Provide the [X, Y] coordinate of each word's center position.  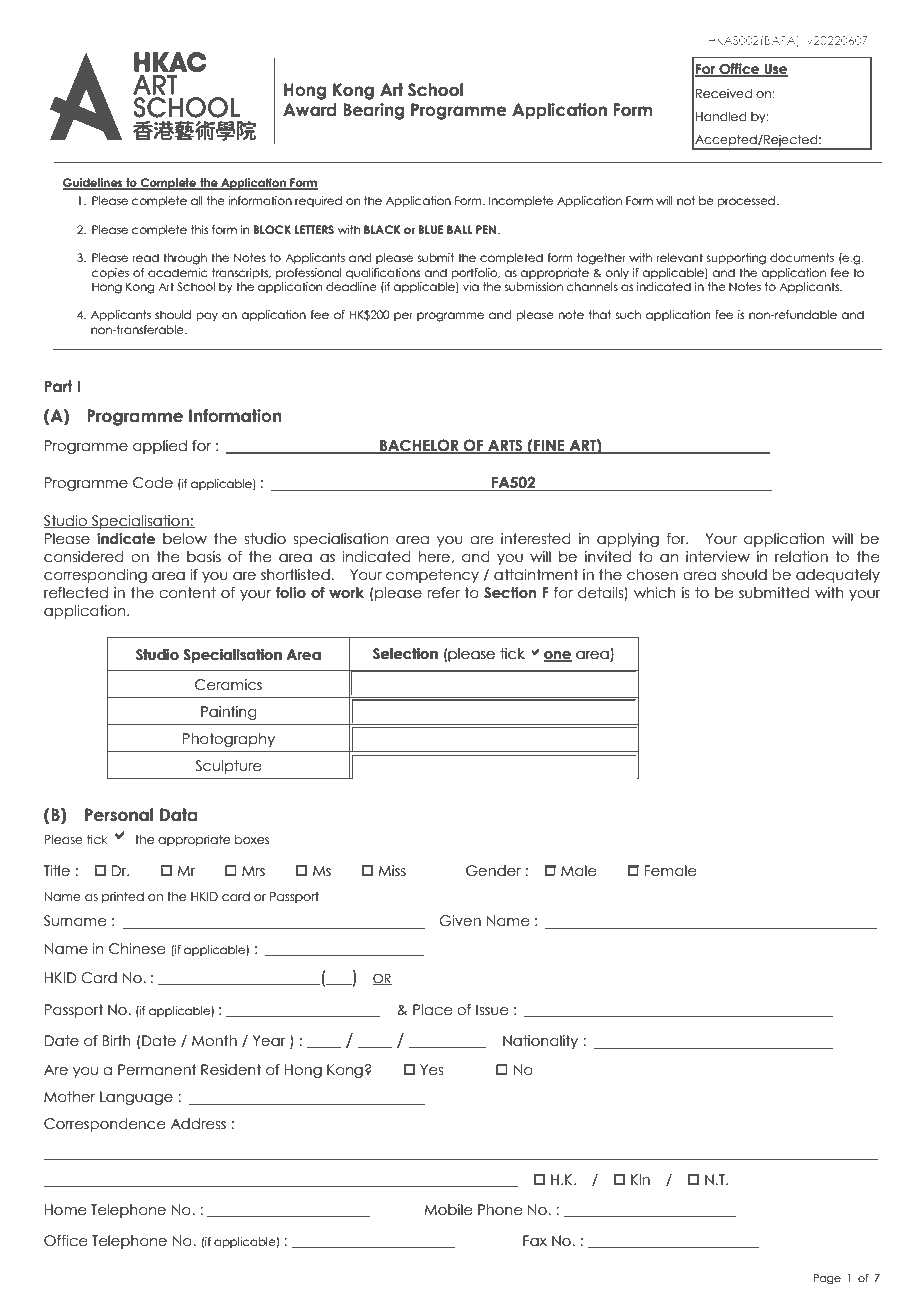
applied [160, 447]
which [655, 593]
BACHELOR [419, 446]
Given [460, 921]
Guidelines [94, 184]
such [628, 314]
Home [65, 1210]
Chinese [137, 949]
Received [724, 93]
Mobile [448, 1210]
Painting [229, 713]
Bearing [374, 111]
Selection [405, 654]
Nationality [540, 1042]
